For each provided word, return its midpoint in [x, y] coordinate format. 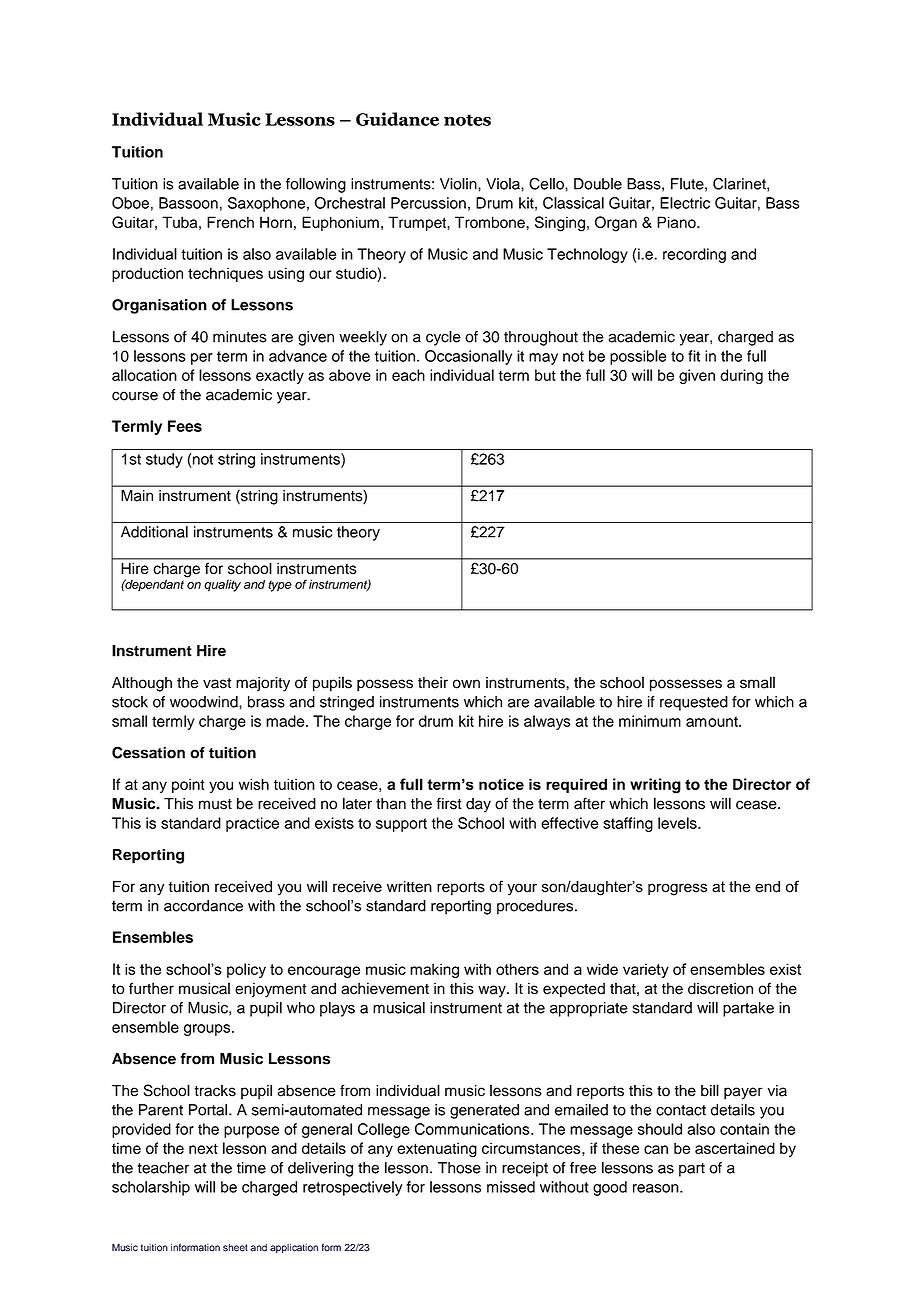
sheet [235, 1248]
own [466, 684]
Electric [685, 203]
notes [467, 120]
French [230, 222]
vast [217, 683]
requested [694, 703]
